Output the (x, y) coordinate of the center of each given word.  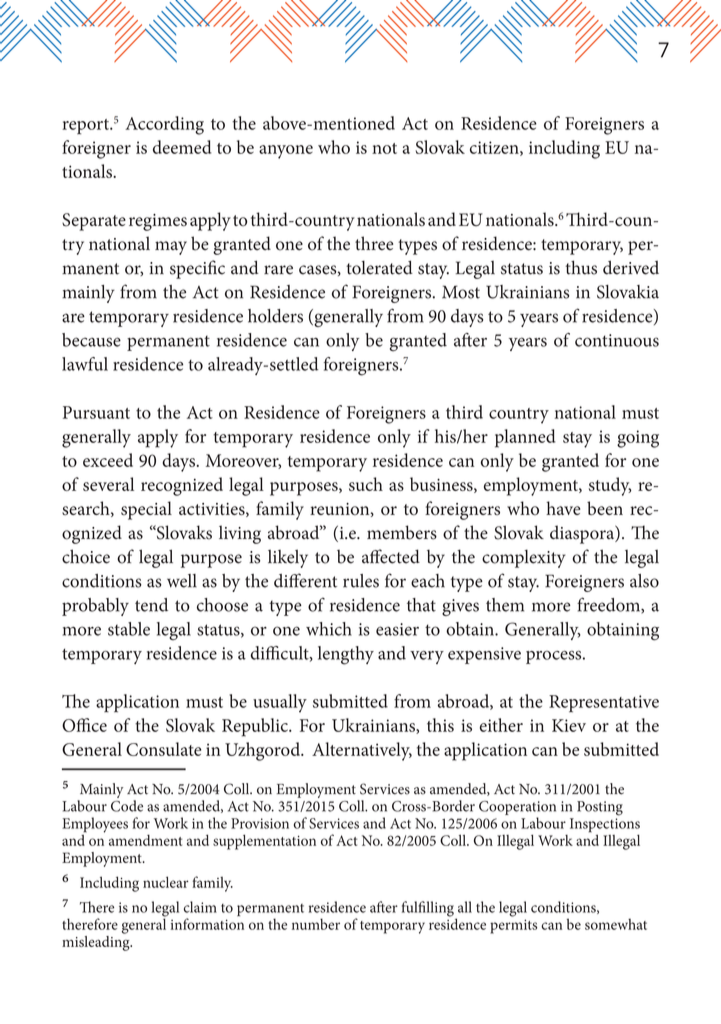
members (402, 532)
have (563, 508)
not (384, 148)
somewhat (616, 924)
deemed (182, 147)
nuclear (166, 882)
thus (581, 267)
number (316, 924)
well (182, 581)
